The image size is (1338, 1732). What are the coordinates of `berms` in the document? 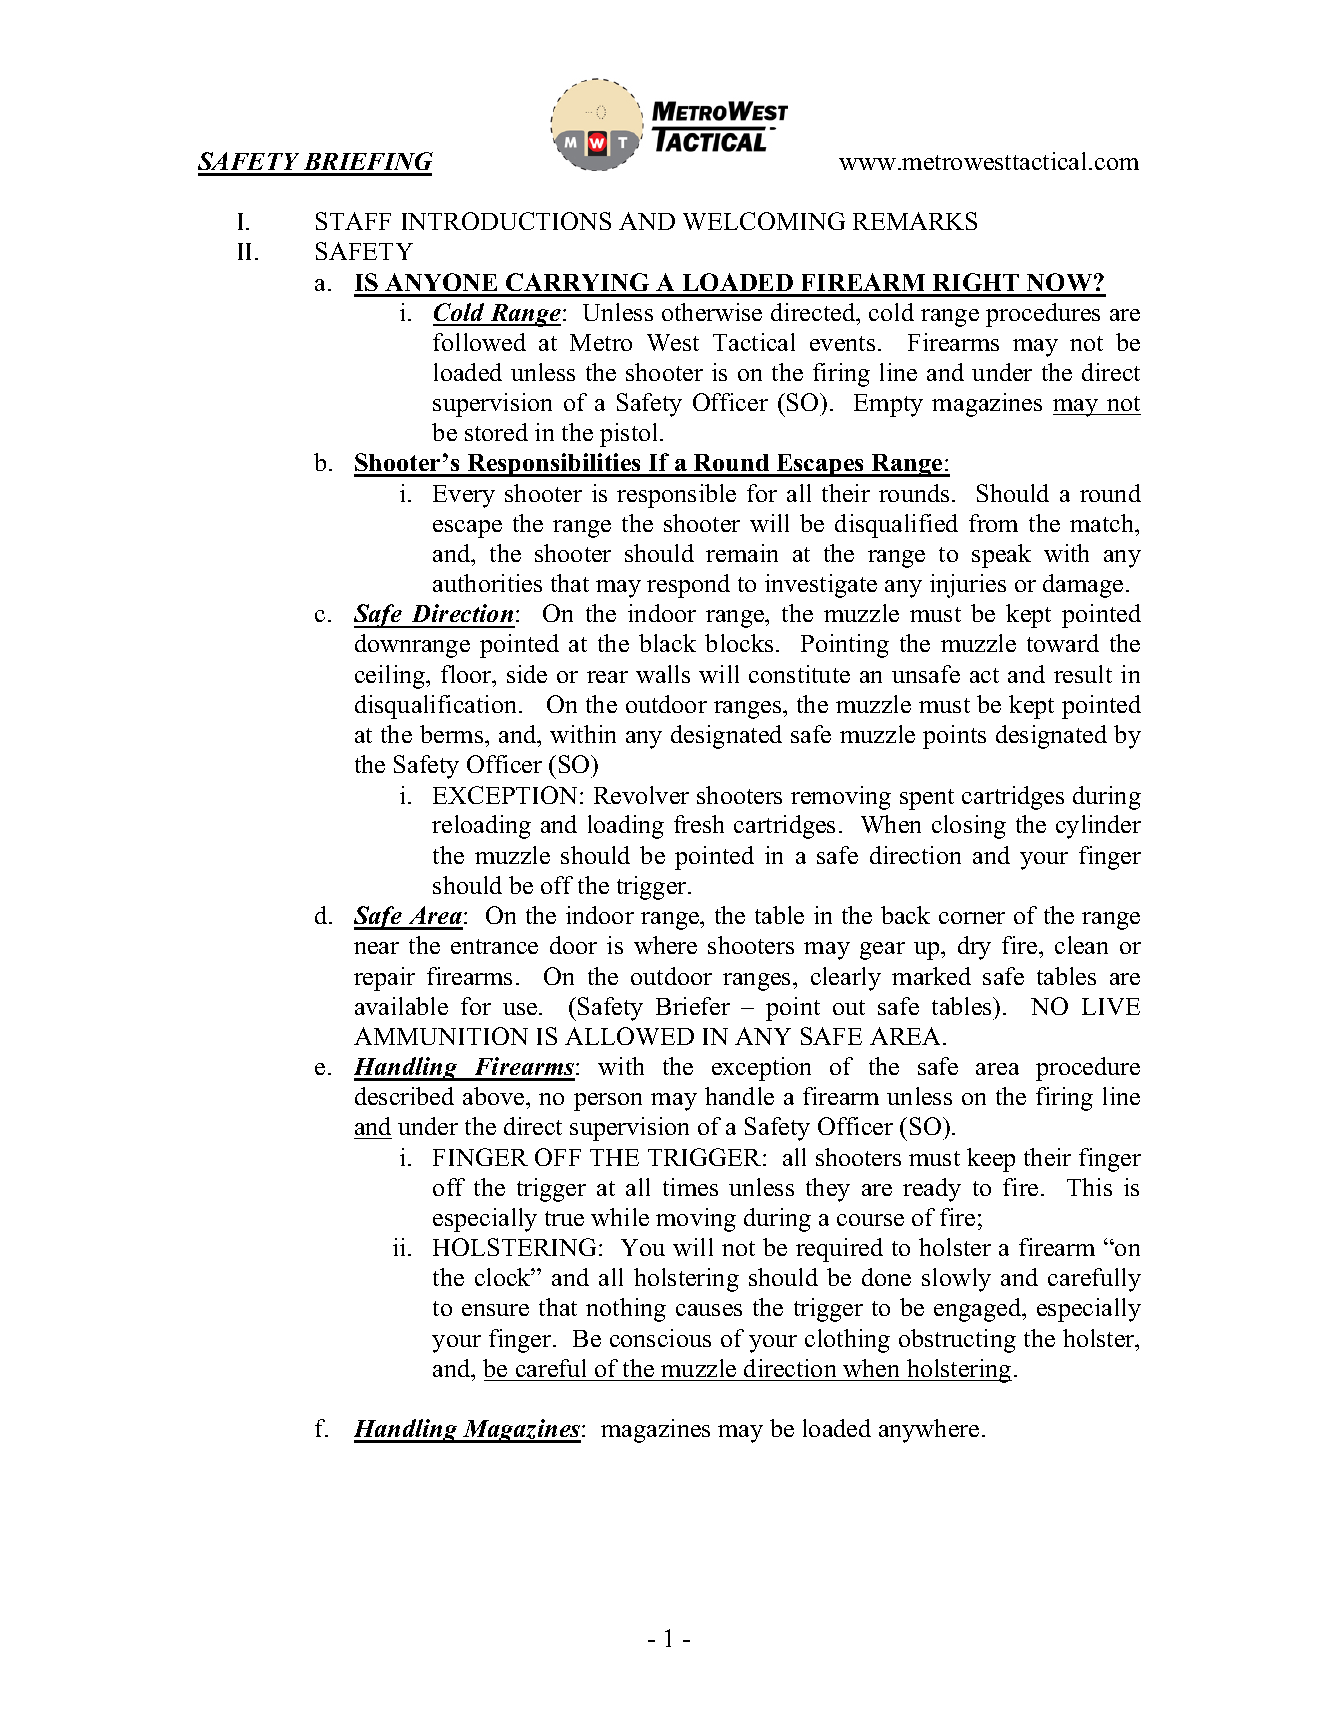 It's located at (453, 734).
